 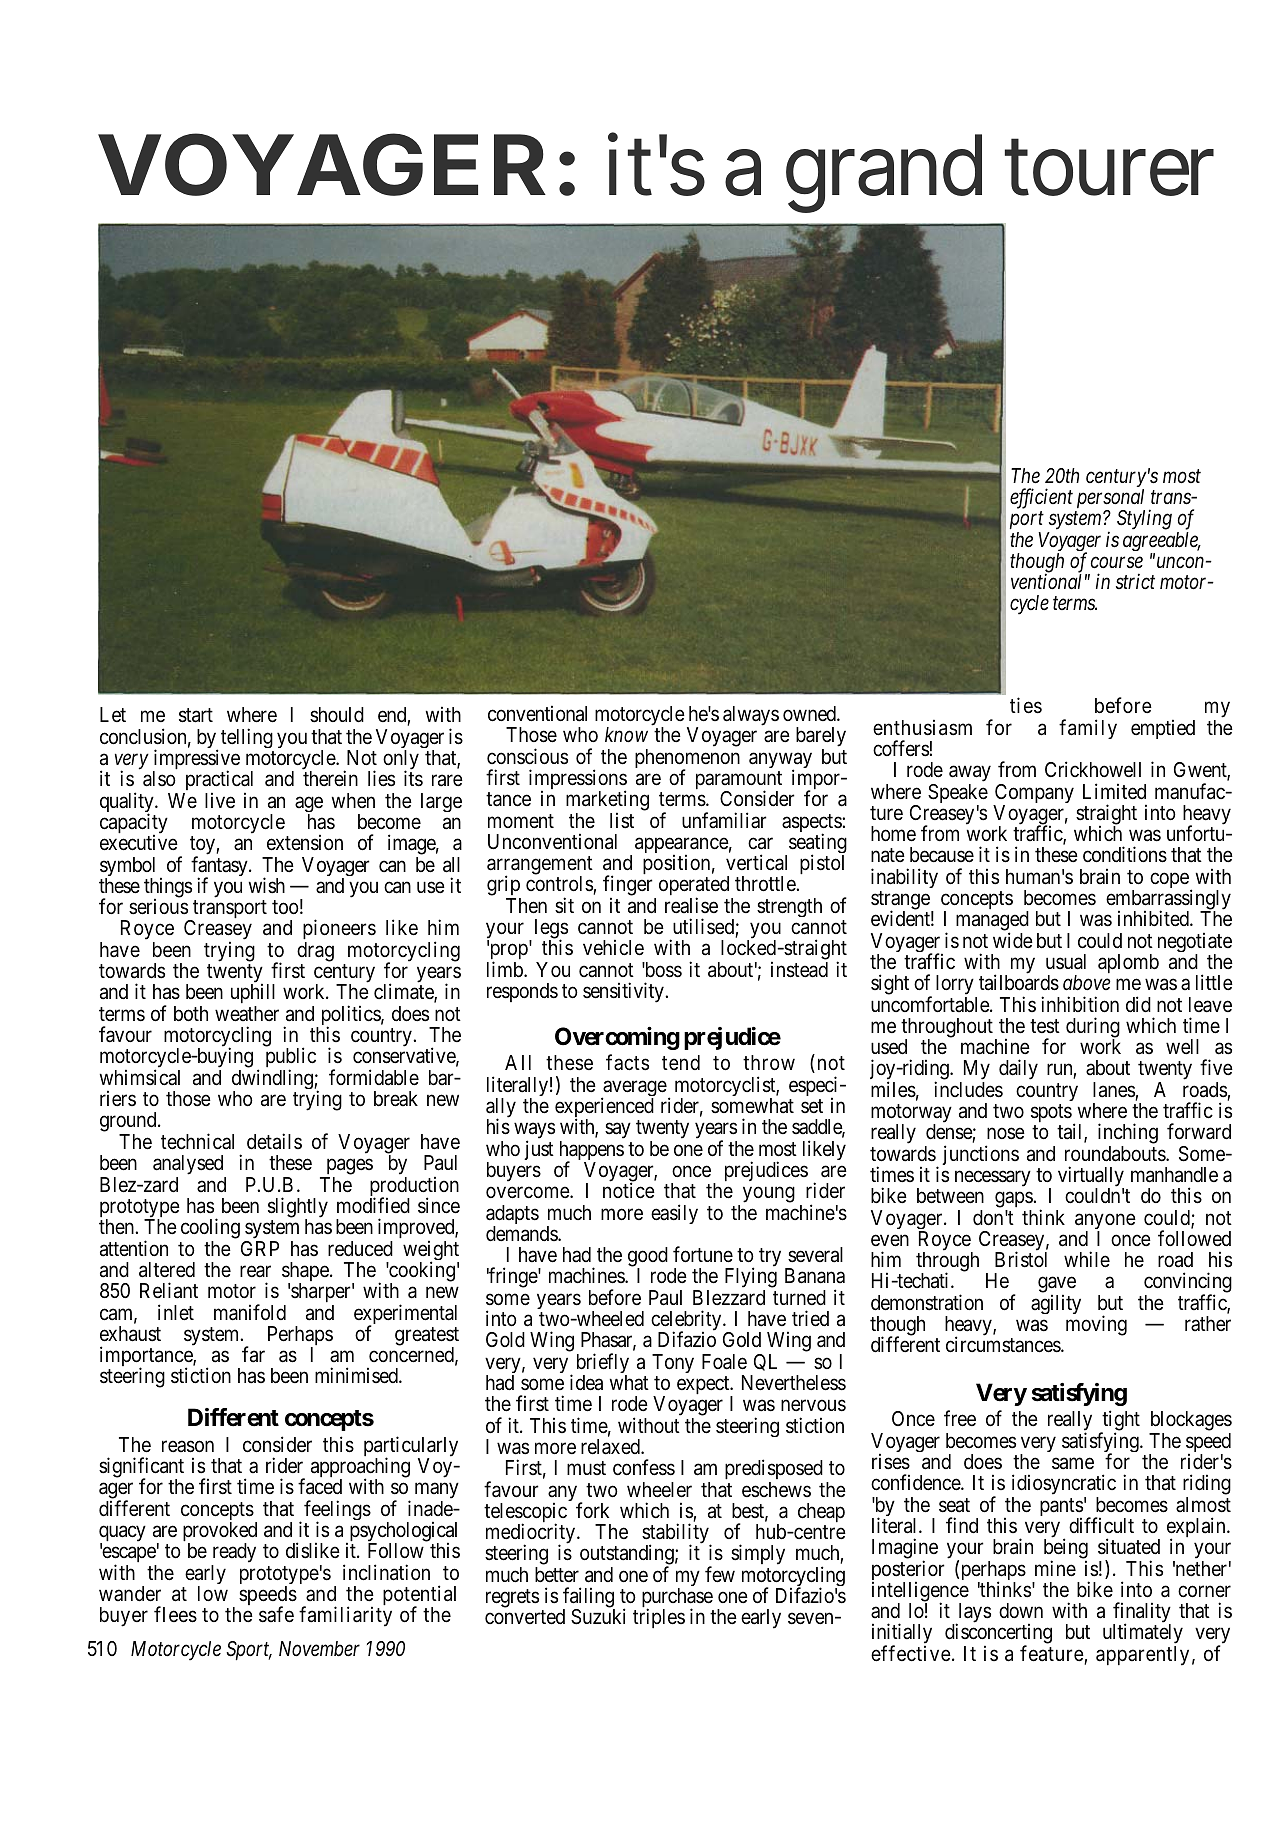 I want to click on inhibited, so click(x=1154, y=918).
